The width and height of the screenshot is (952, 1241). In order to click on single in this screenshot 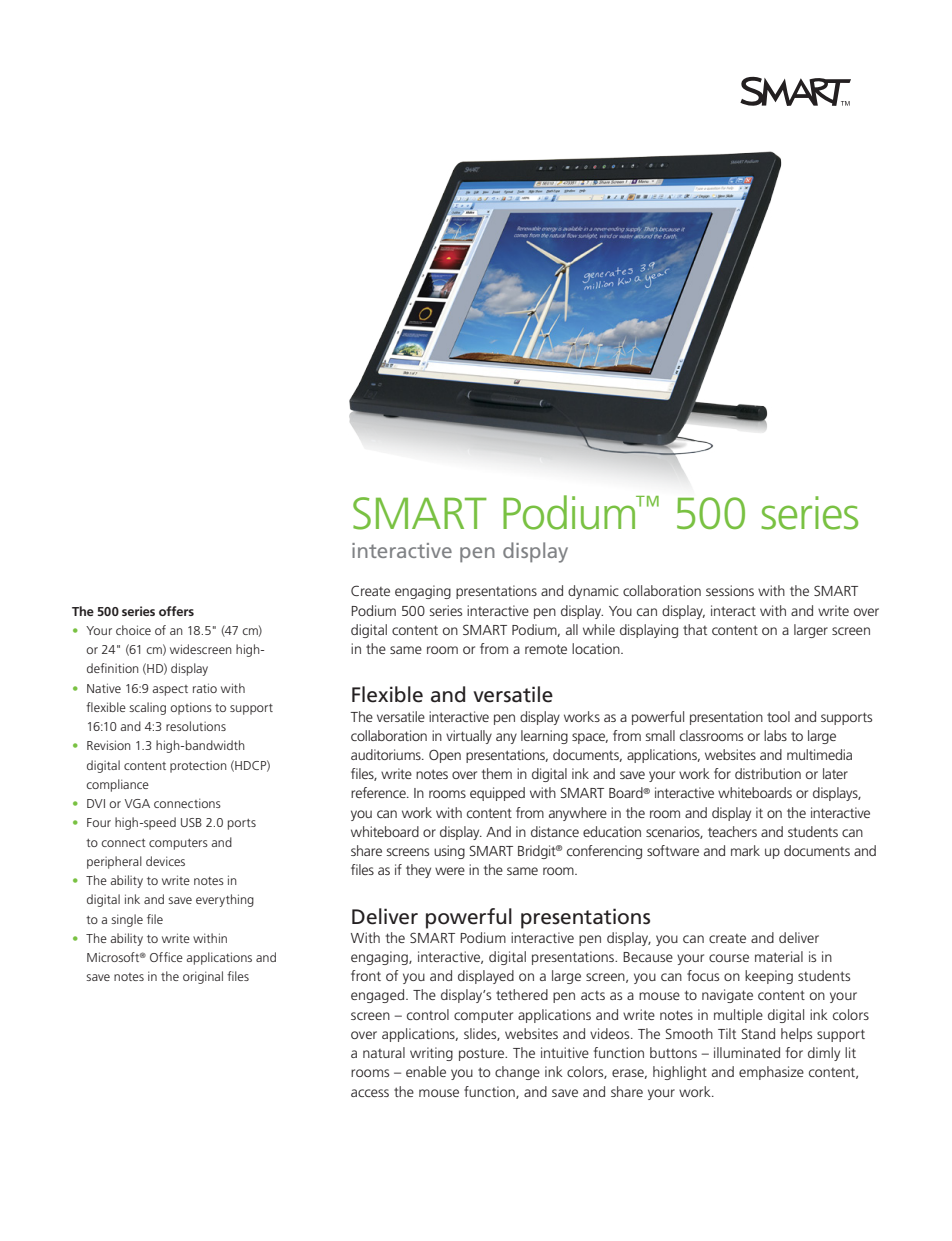, I will do `click(127, 920)`.
